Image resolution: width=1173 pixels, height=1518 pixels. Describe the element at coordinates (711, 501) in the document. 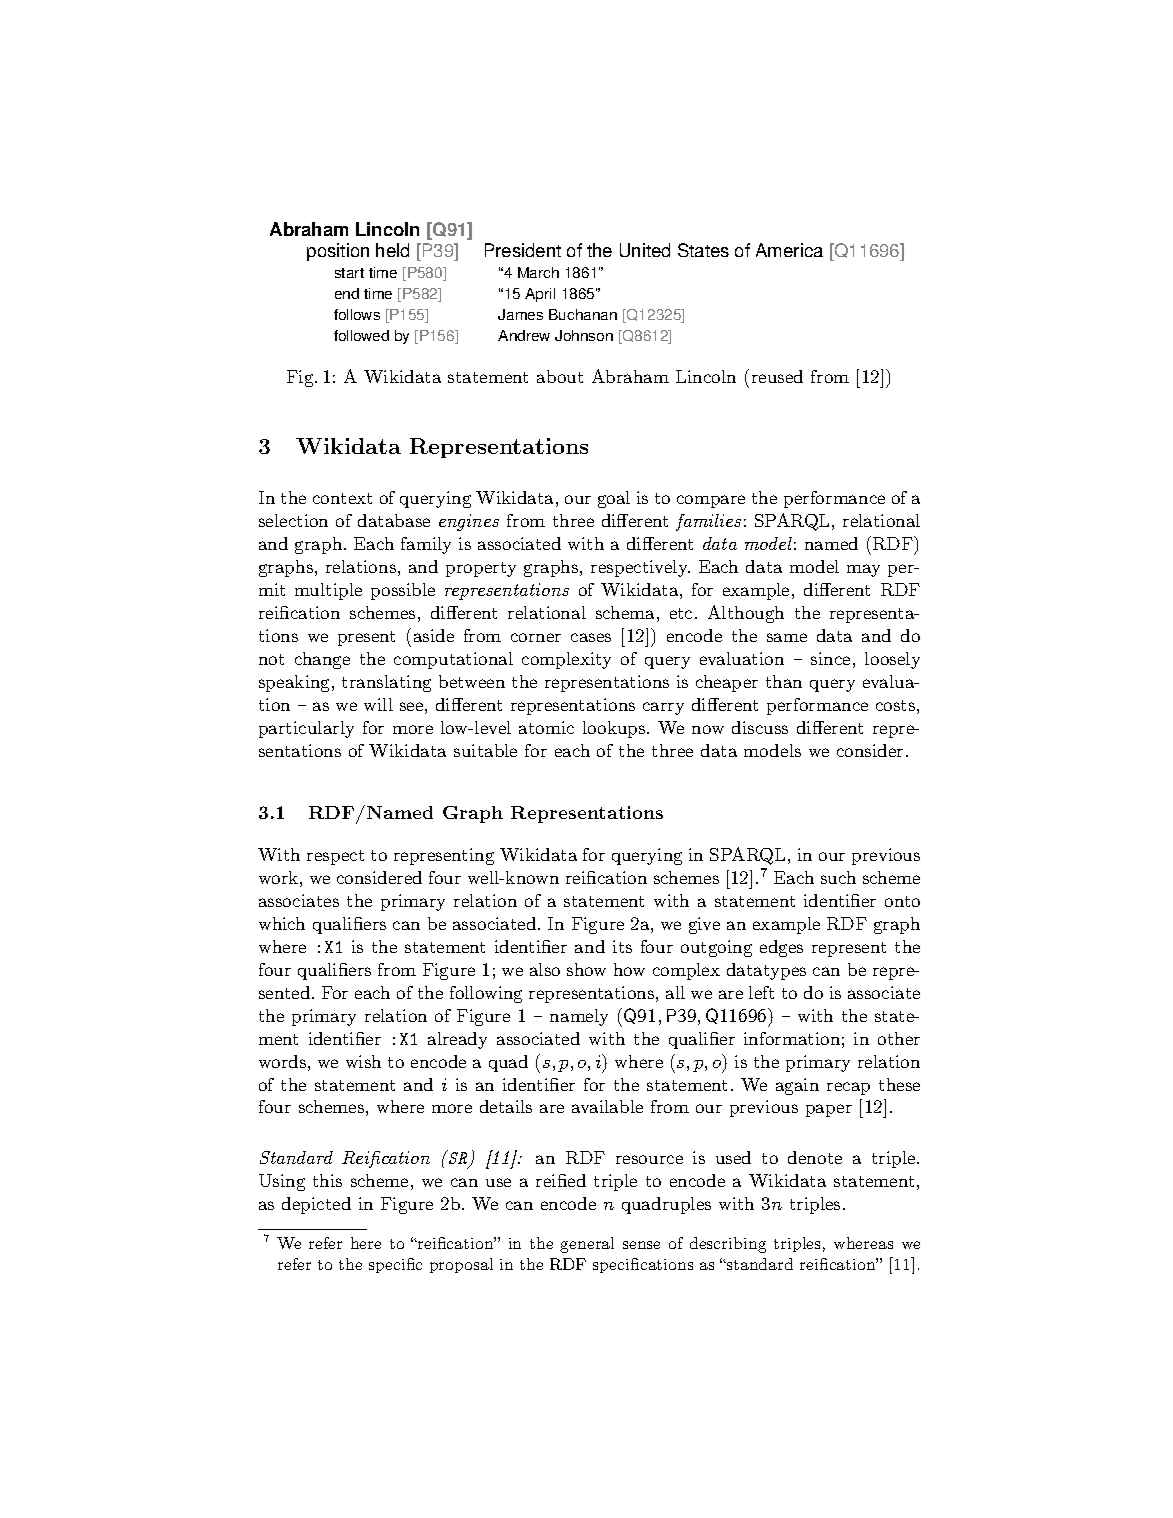

I see `compare` at that location.
